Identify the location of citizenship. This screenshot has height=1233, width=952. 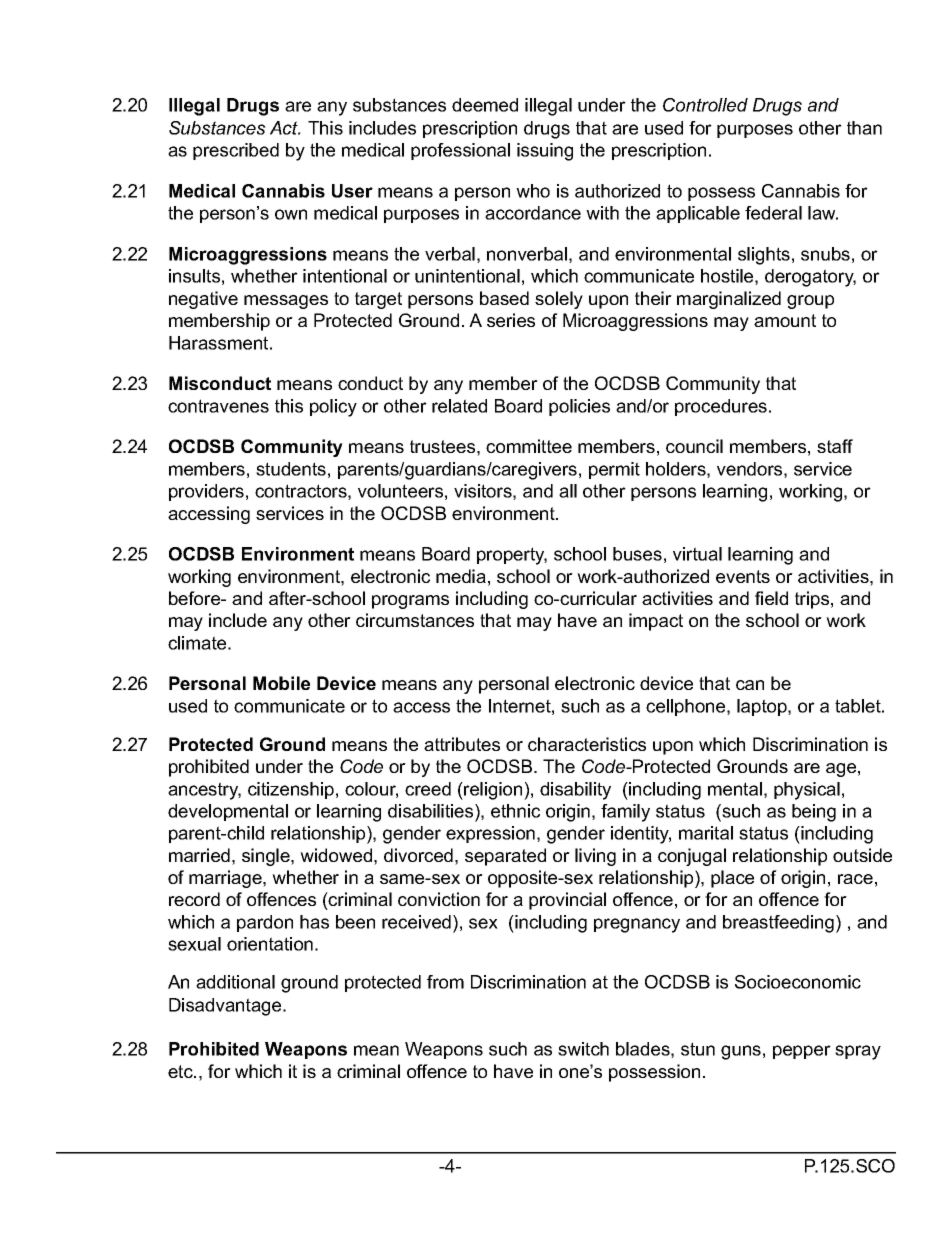
(291, 790).
